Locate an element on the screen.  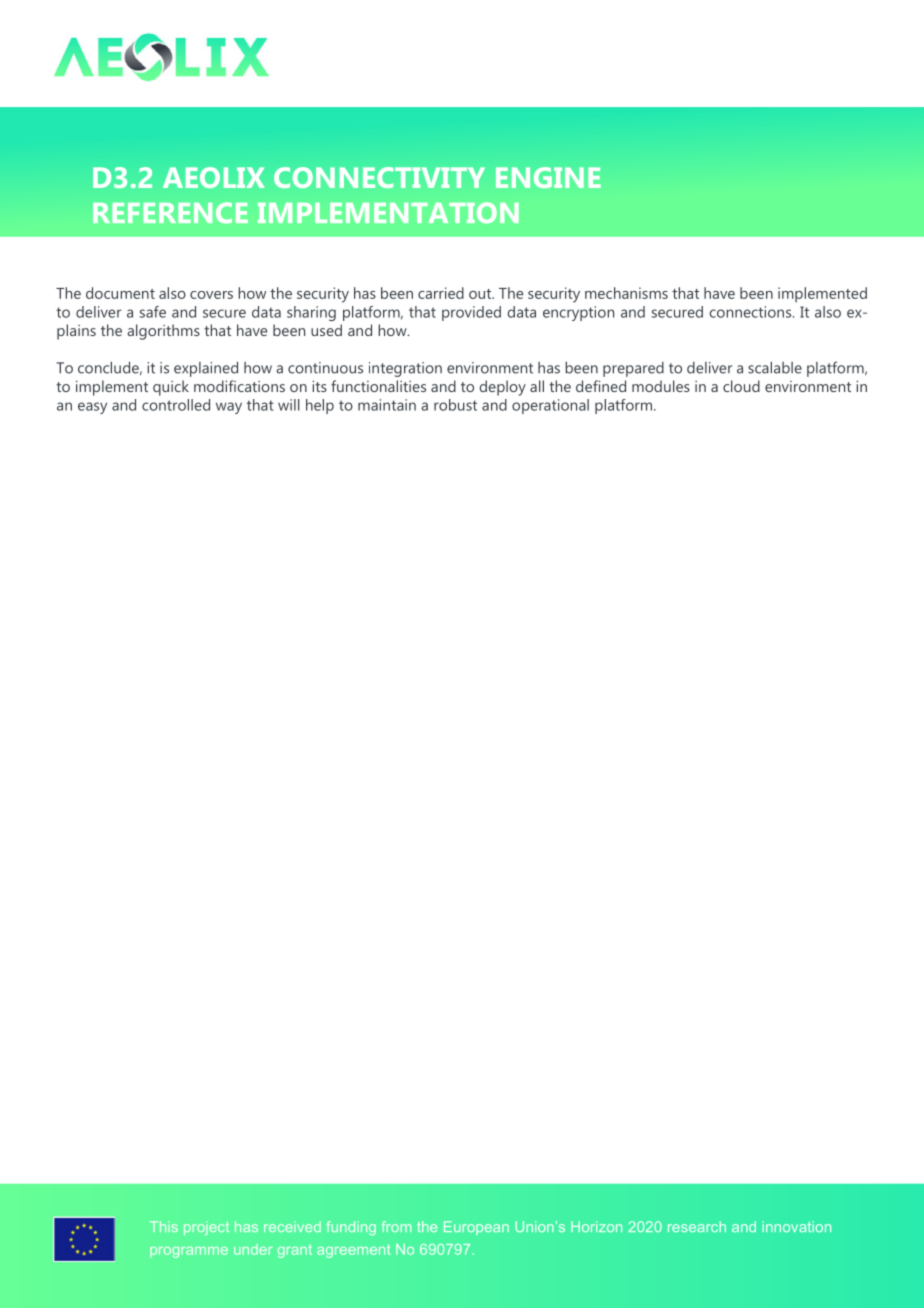
European is located at coordinates (476, 1228).
